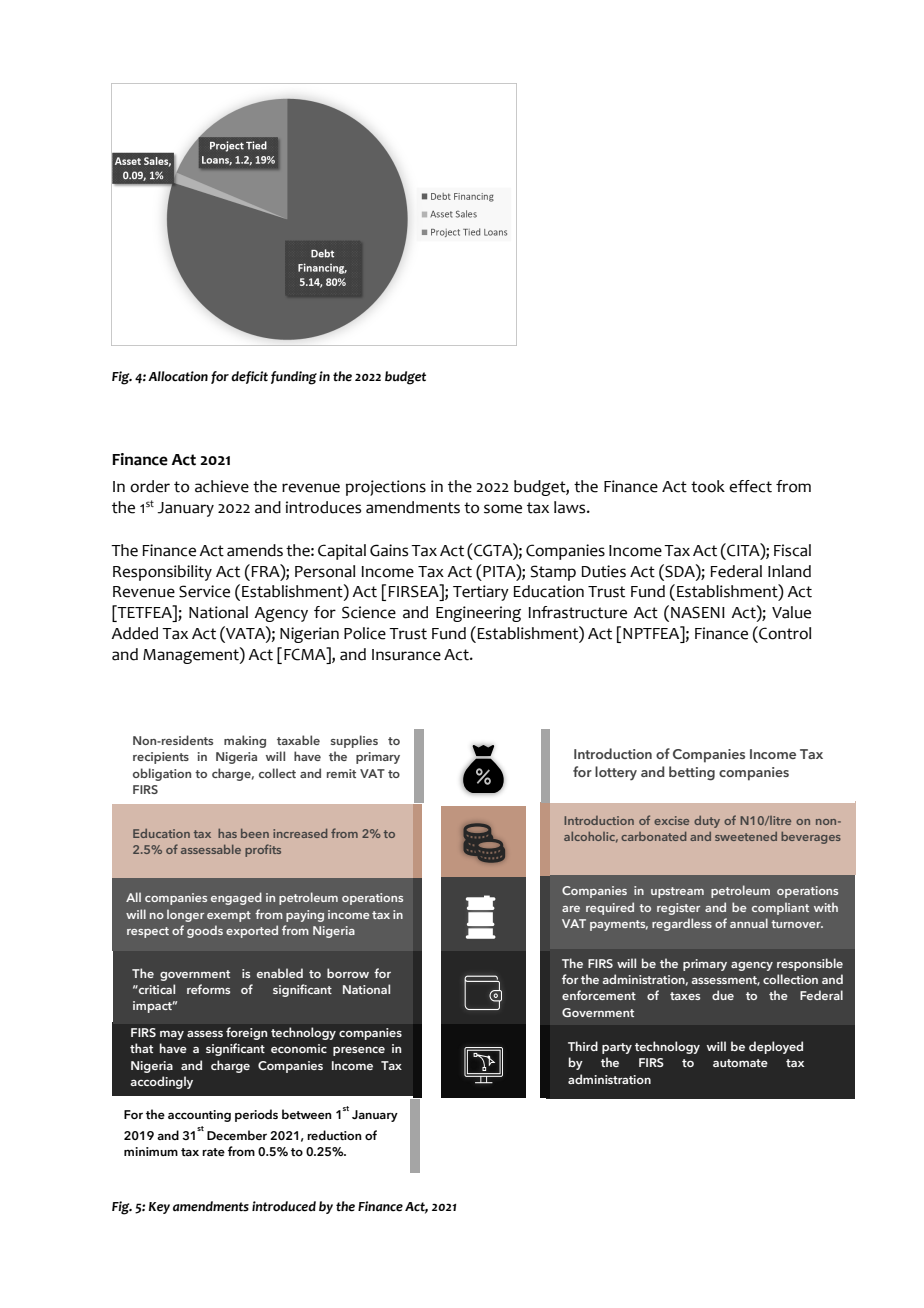 Image resolution: width=924 pixels, height=1308 pixels. Describe the element at coordinates (213, 1152) in the screenshot. I see `rate` at that location.
